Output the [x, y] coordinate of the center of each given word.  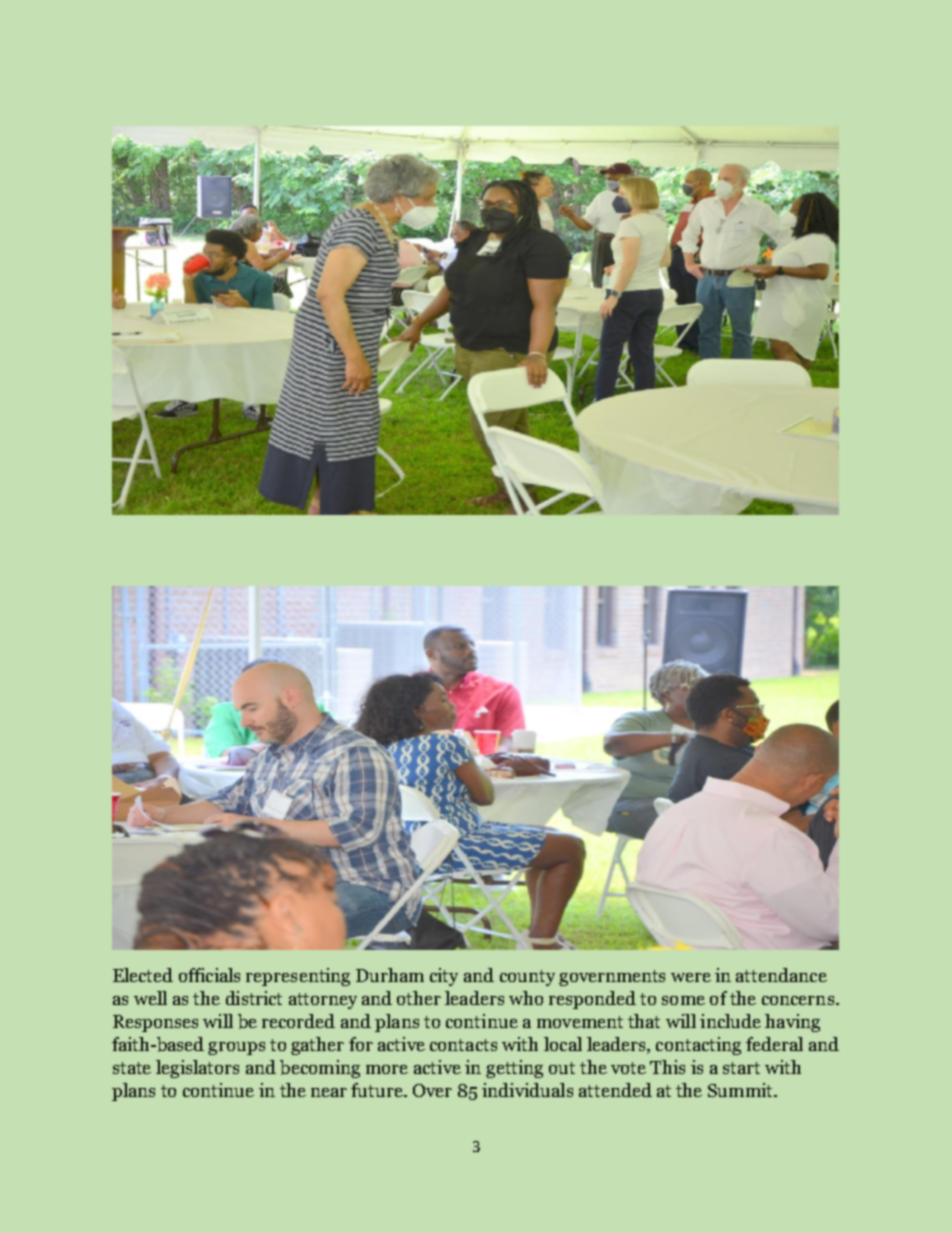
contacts [463, 1045]
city [444, 977]
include [730, 1021]
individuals [527, 1090]
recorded [298, 1021]
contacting [698, 1046]
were [691, 977]
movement [580, 1022]
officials [209, 975]
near [329, 1092]
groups [236, 1048]
